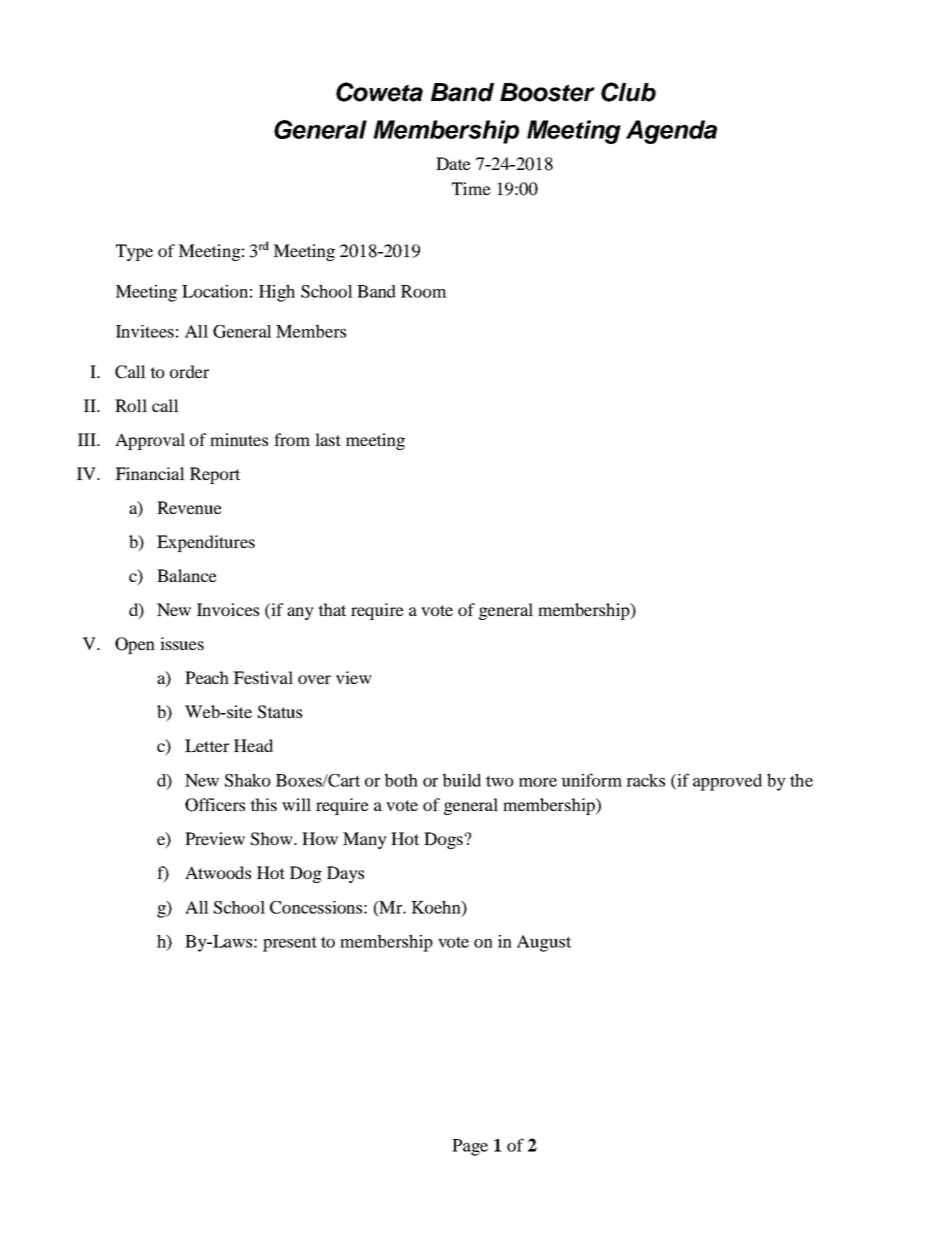 Image resolution: width=952 pixels, height=1233 pixels. I want to click on Agenda, so click(671, 132).
